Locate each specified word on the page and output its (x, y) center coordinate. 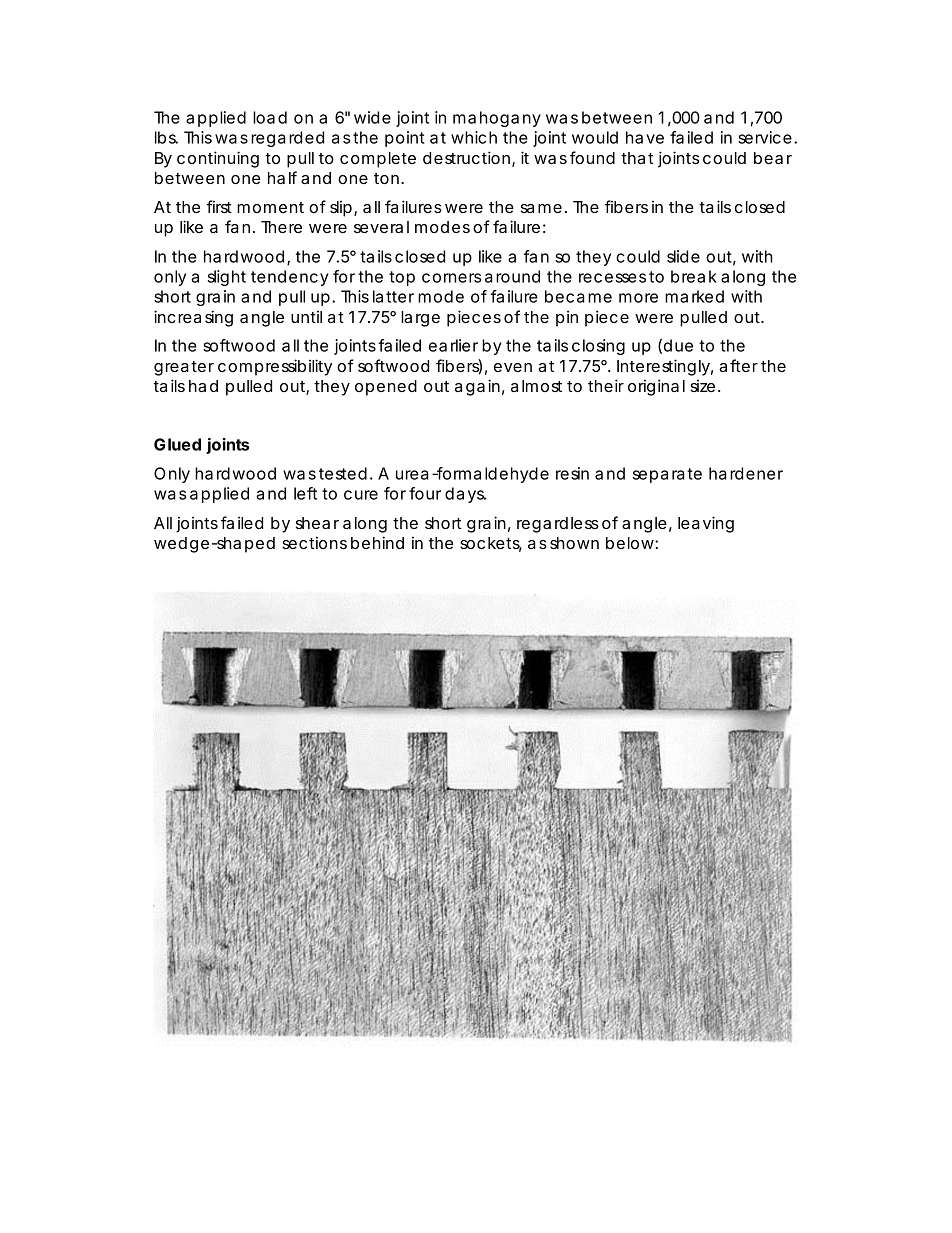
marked (694, 296)
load (270, 117)
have (645, 137)
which (474, 137)
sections (314, 542)
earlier (453, 345)
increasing (193, 318)
